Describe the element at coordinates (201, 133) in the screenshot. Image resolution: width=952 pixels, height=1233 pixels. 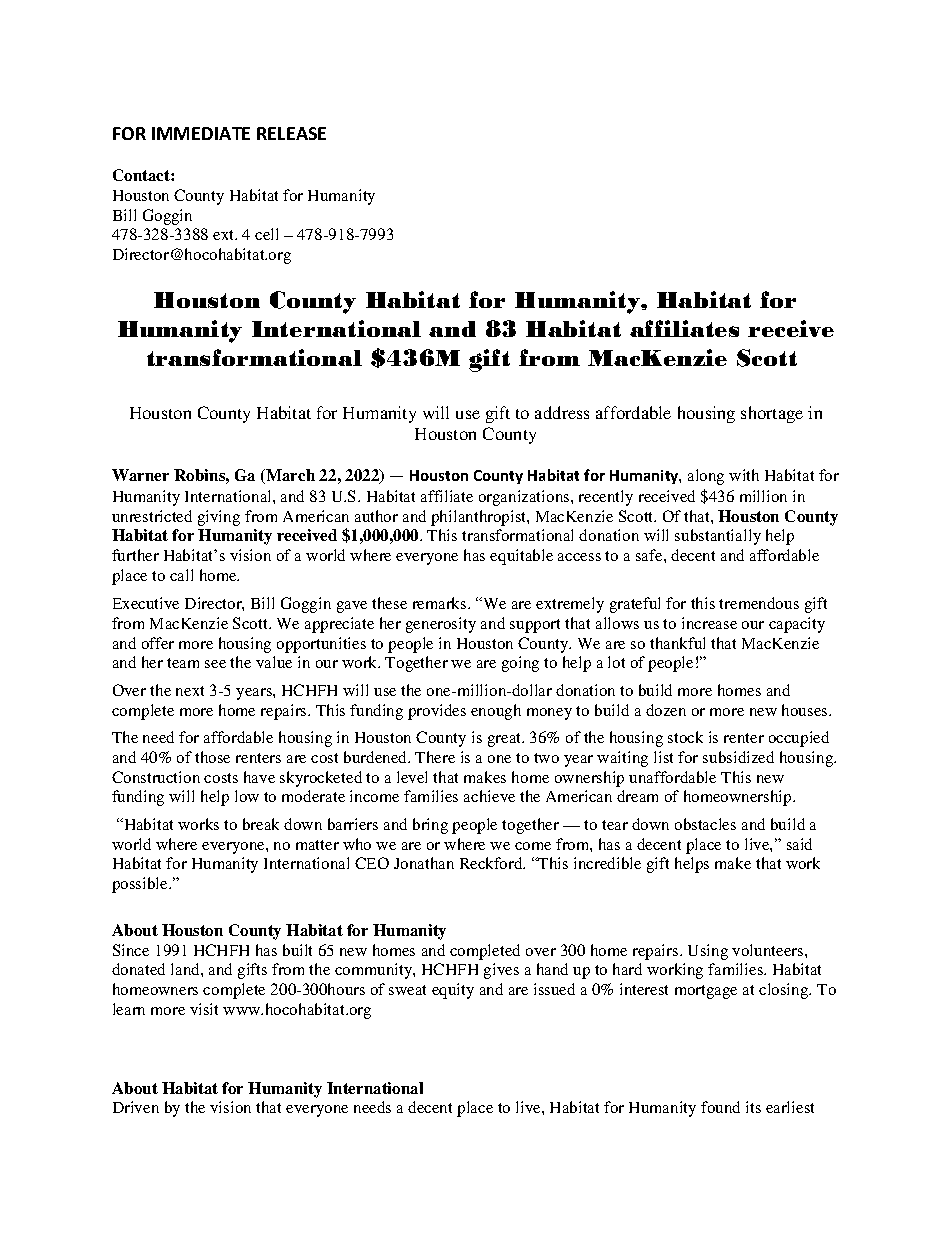
I see `IMMEDIATE` at that location.
